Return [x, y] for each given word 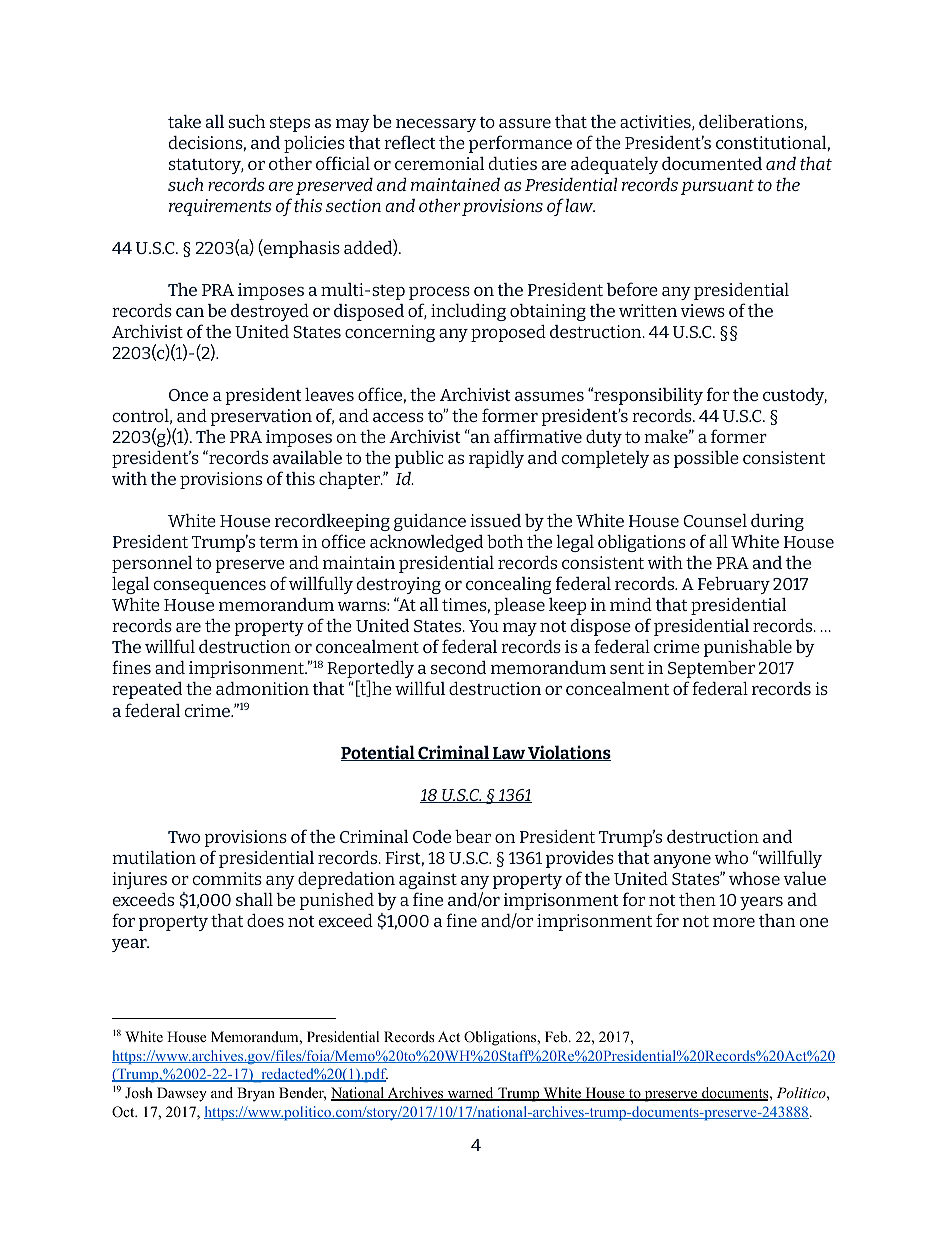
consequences [209, 587]
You [484, 626]
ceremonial [439, 163]
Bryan [256, 1094]
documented [712, 163]
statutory [206, 166]
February [734, 585]
